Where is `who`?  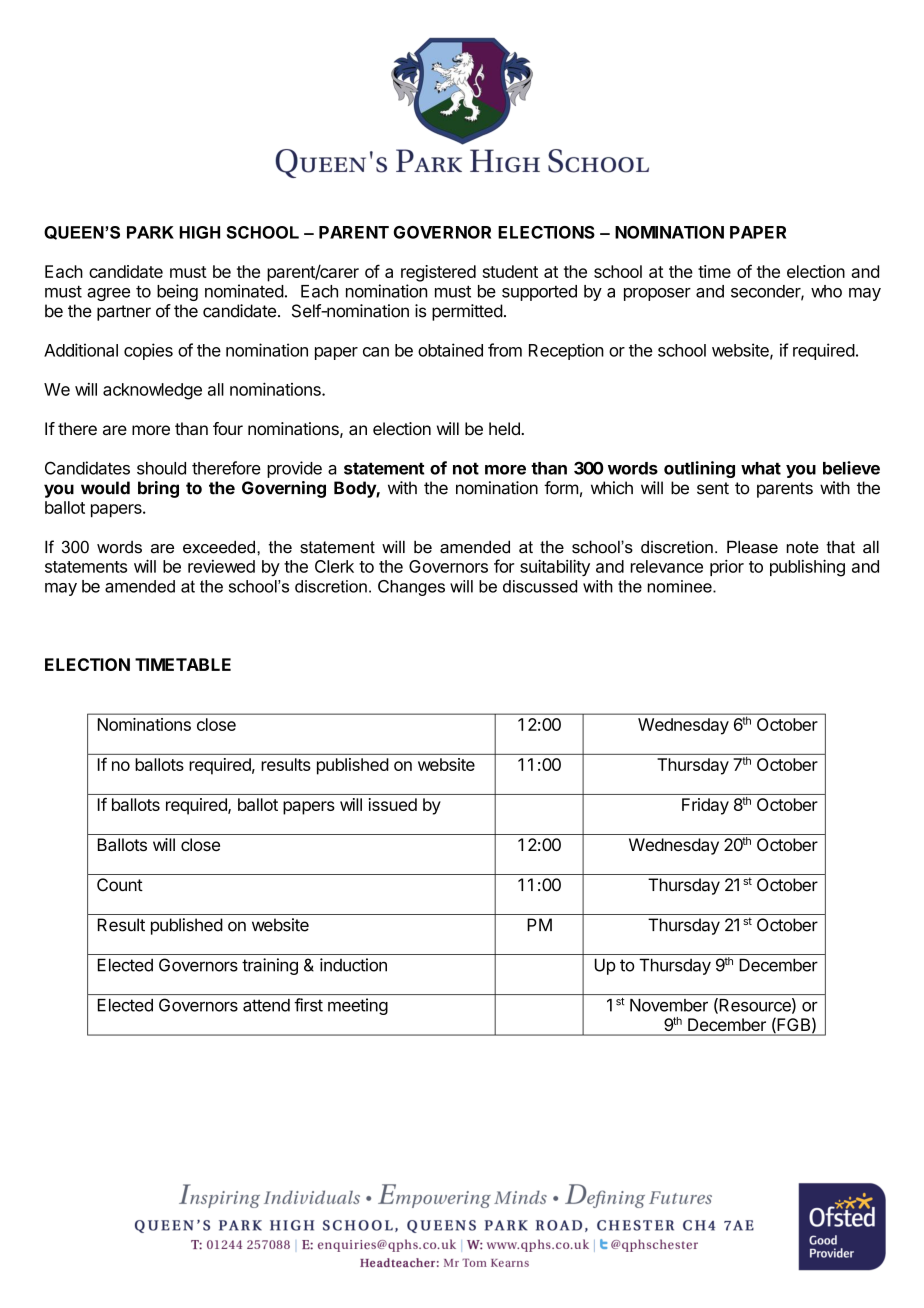
who is located at coordinates (826, 291).
